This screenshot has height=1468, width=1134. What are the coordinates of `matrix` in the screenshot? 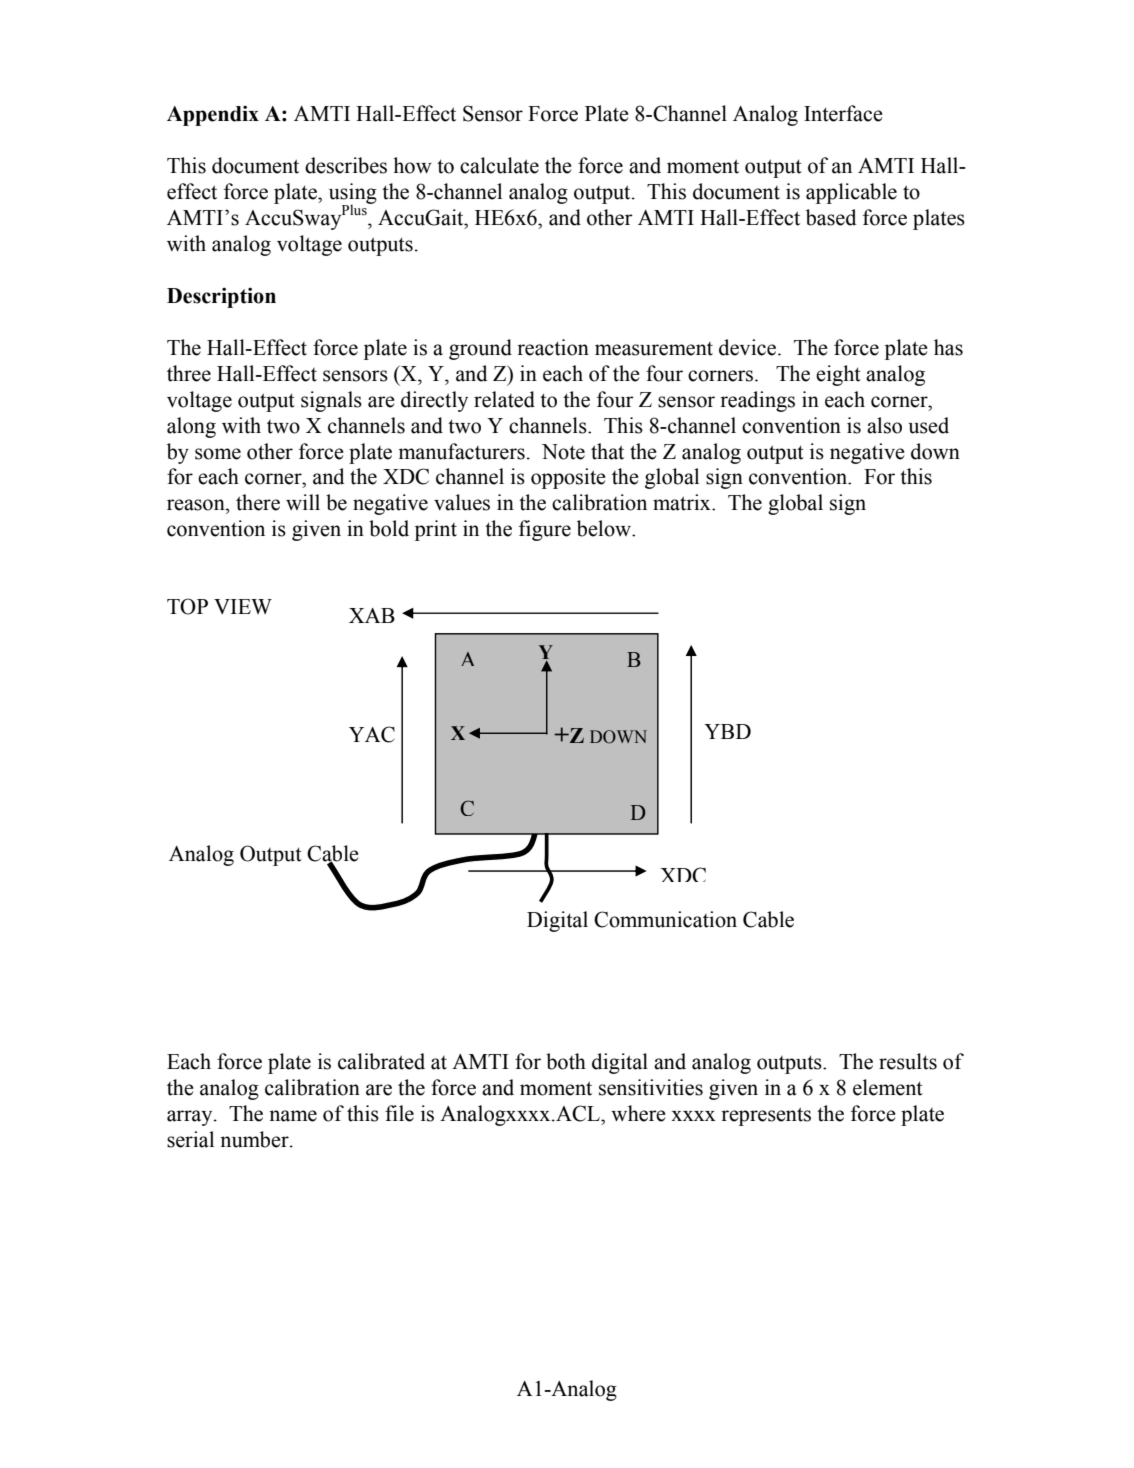 It's located at (683, 502).
